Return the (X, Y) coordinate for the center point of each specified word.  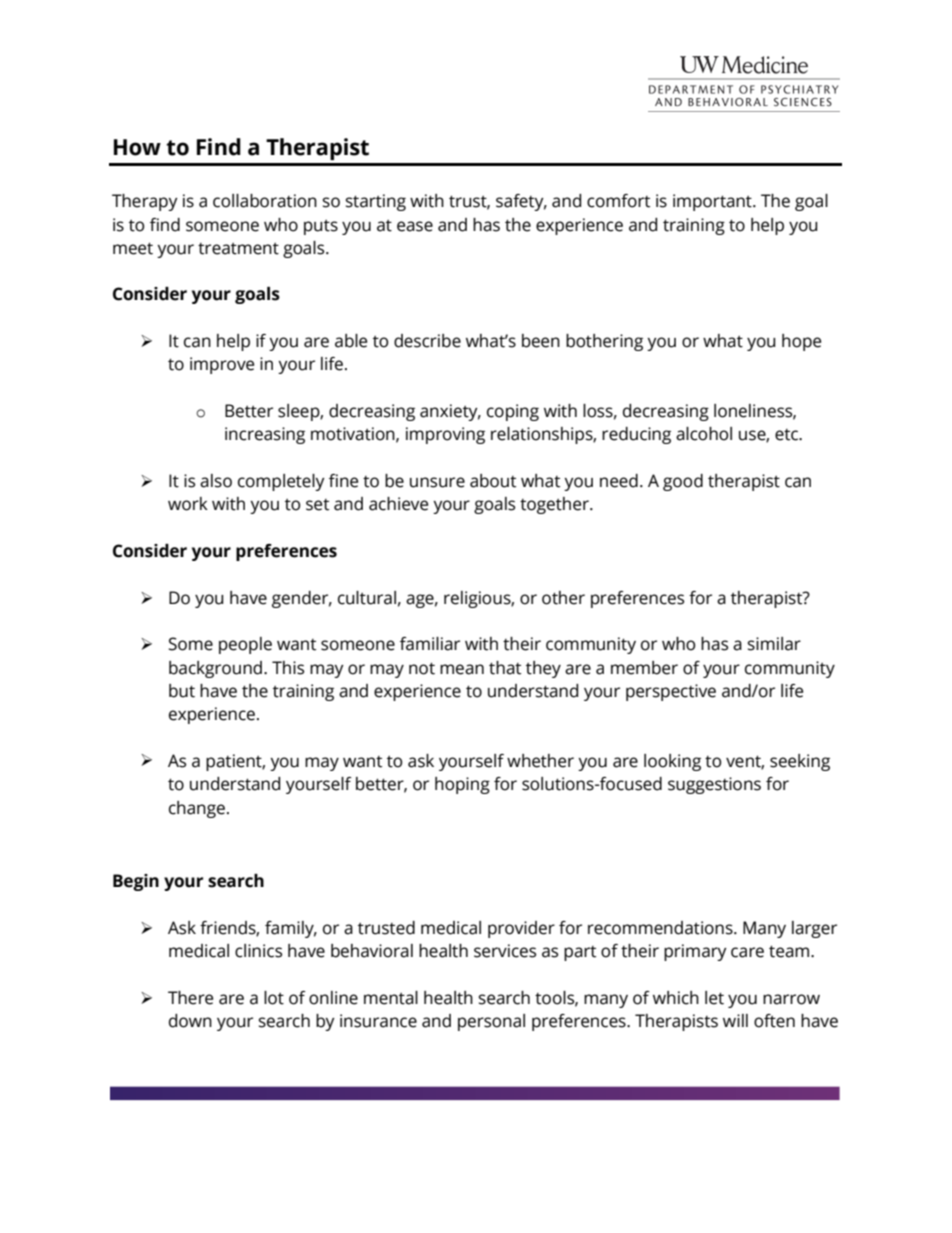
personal (491, 1022)
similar (774, 644)
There (190, 998)
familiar (430, 644)
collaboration (265, 201)
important (713, 202)
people (245, 645)
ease (415, 226)
